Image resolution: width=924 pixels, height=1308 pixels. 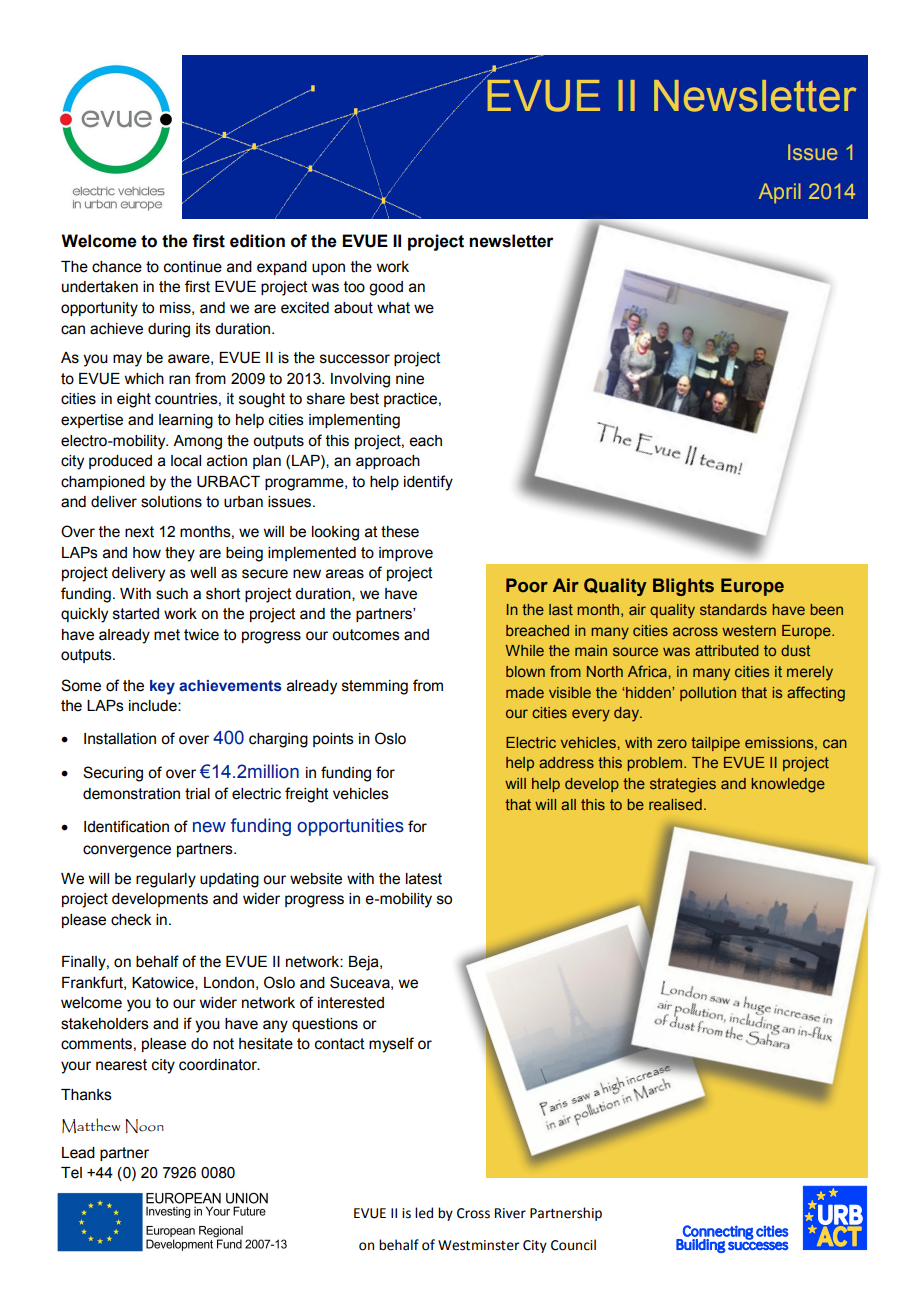 I want to click on interested, so click(x=351, y=1003).
